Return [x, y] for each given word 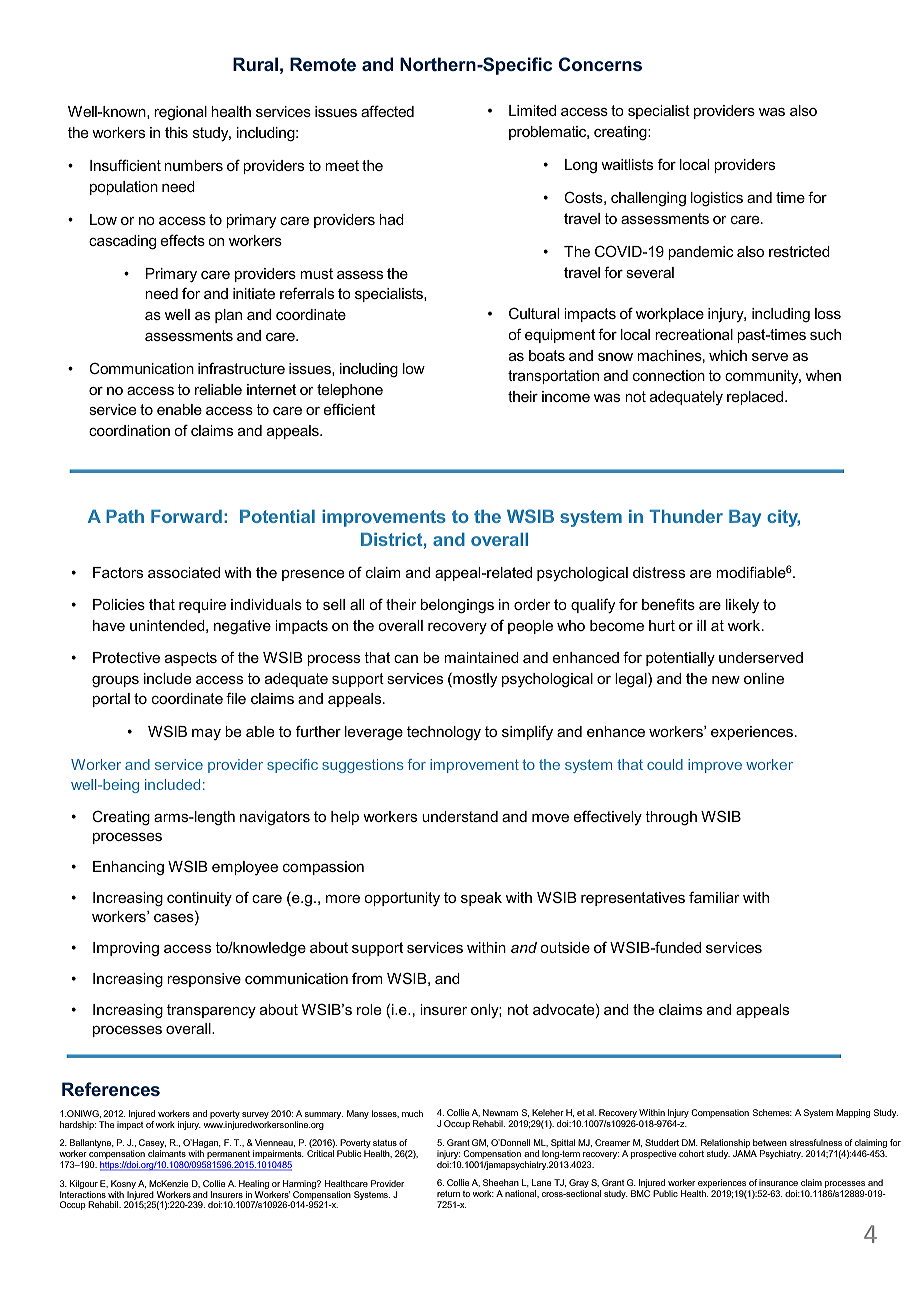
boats [547, 355]
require [202, 606]
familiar [714, 897]
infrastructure [241, 368]
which [728, 355]
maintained [481, 657]
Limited [532, 110]
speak [481, 899]
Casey [152, 1145]
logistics [717, 199]
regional [180, 113]
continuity [199, 899]
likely [742, 606]
